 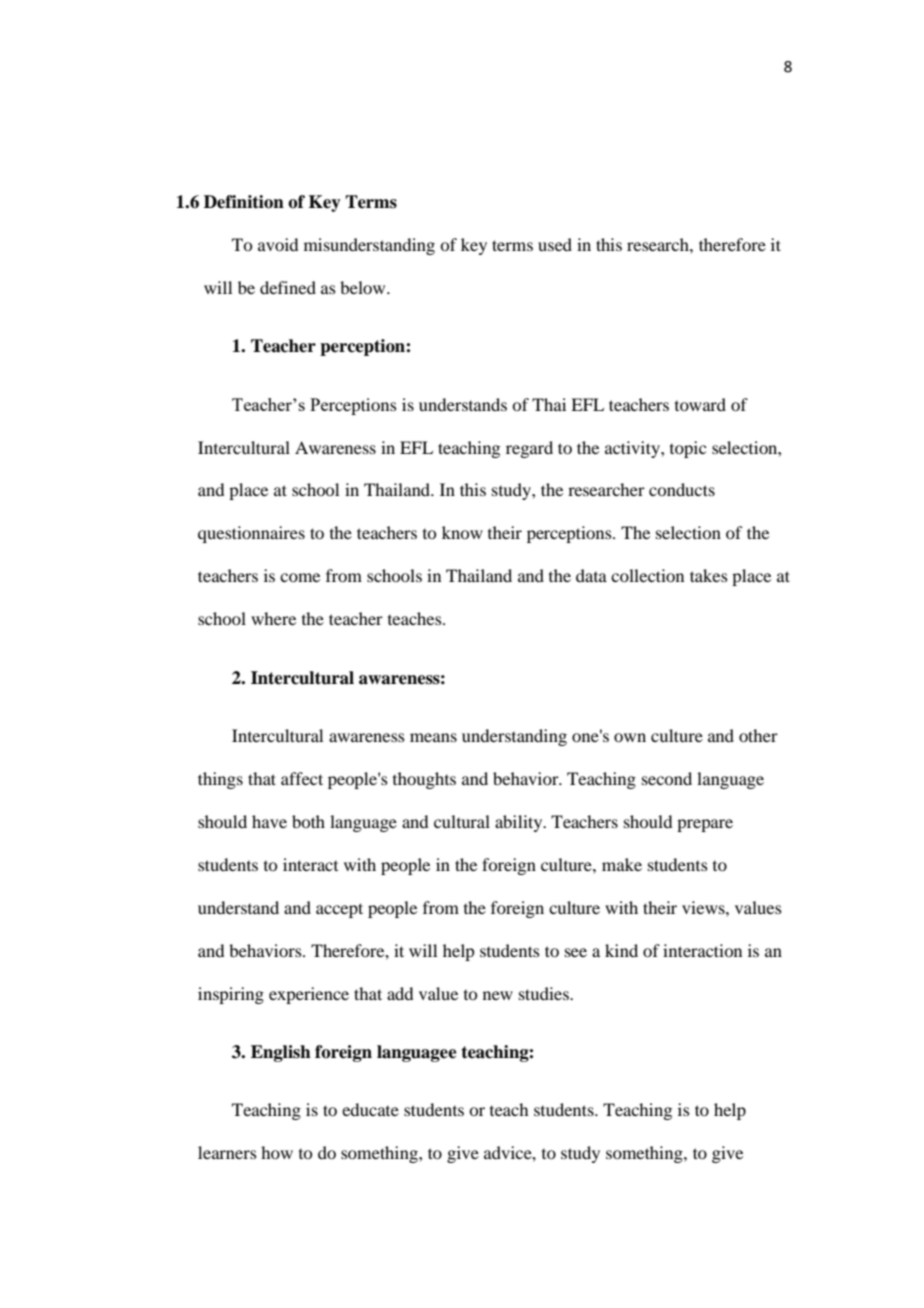 What do you see at coordinates (555, 244) in the document?
I see `used` at bounding box center [555, 244].
